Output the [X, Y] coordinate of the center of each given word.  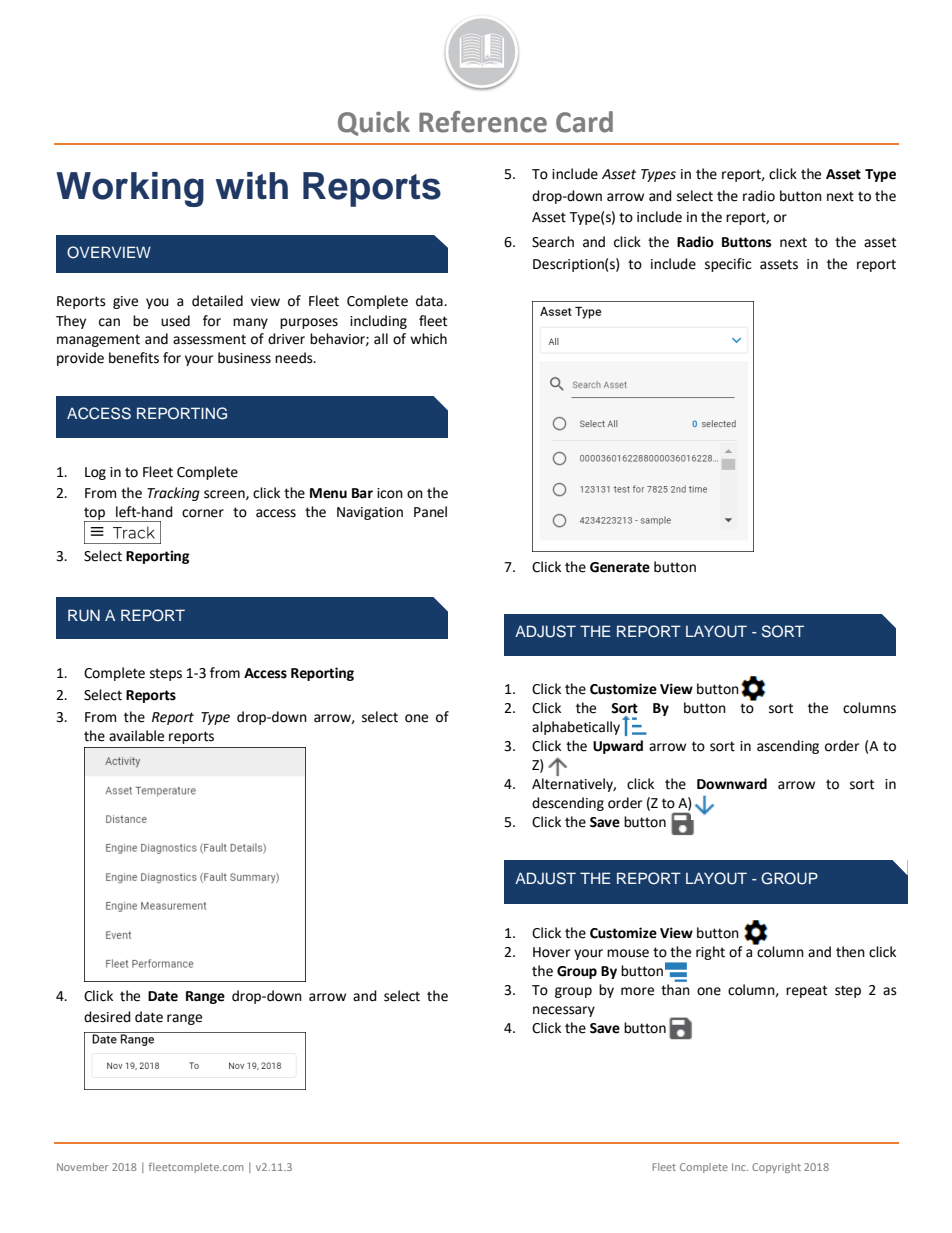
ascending [788, 747]
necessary [564, 1011]
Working [130, 189]
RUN [84, 615]
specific [728, 265]
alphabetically [576, 728]
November [83, 1167]
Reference [483, 122]
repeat [806, 991]
